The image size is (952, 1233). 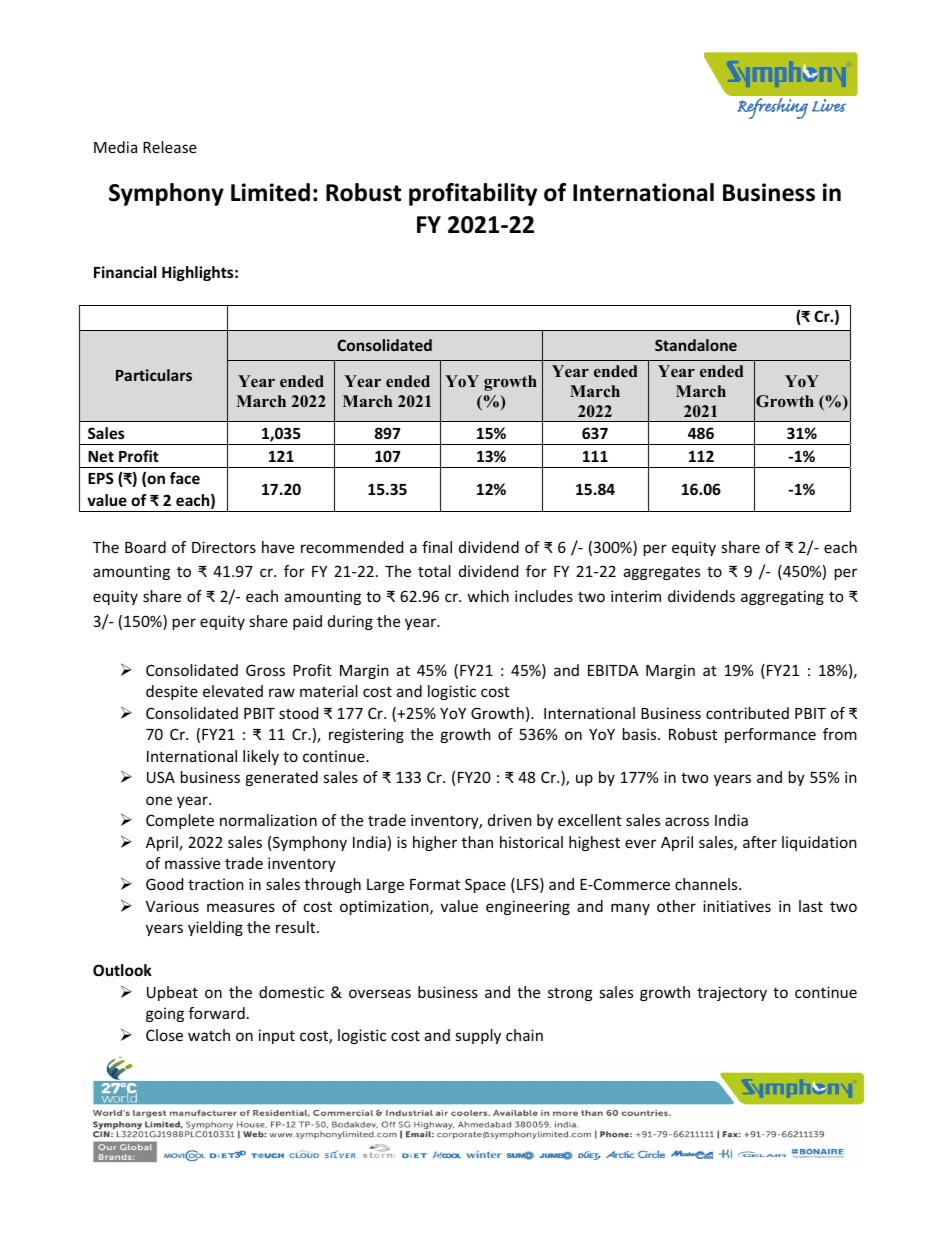 What do you see at coordinates (170, 147) in the page?
I see `Release` at bounding box center [170, 147].
